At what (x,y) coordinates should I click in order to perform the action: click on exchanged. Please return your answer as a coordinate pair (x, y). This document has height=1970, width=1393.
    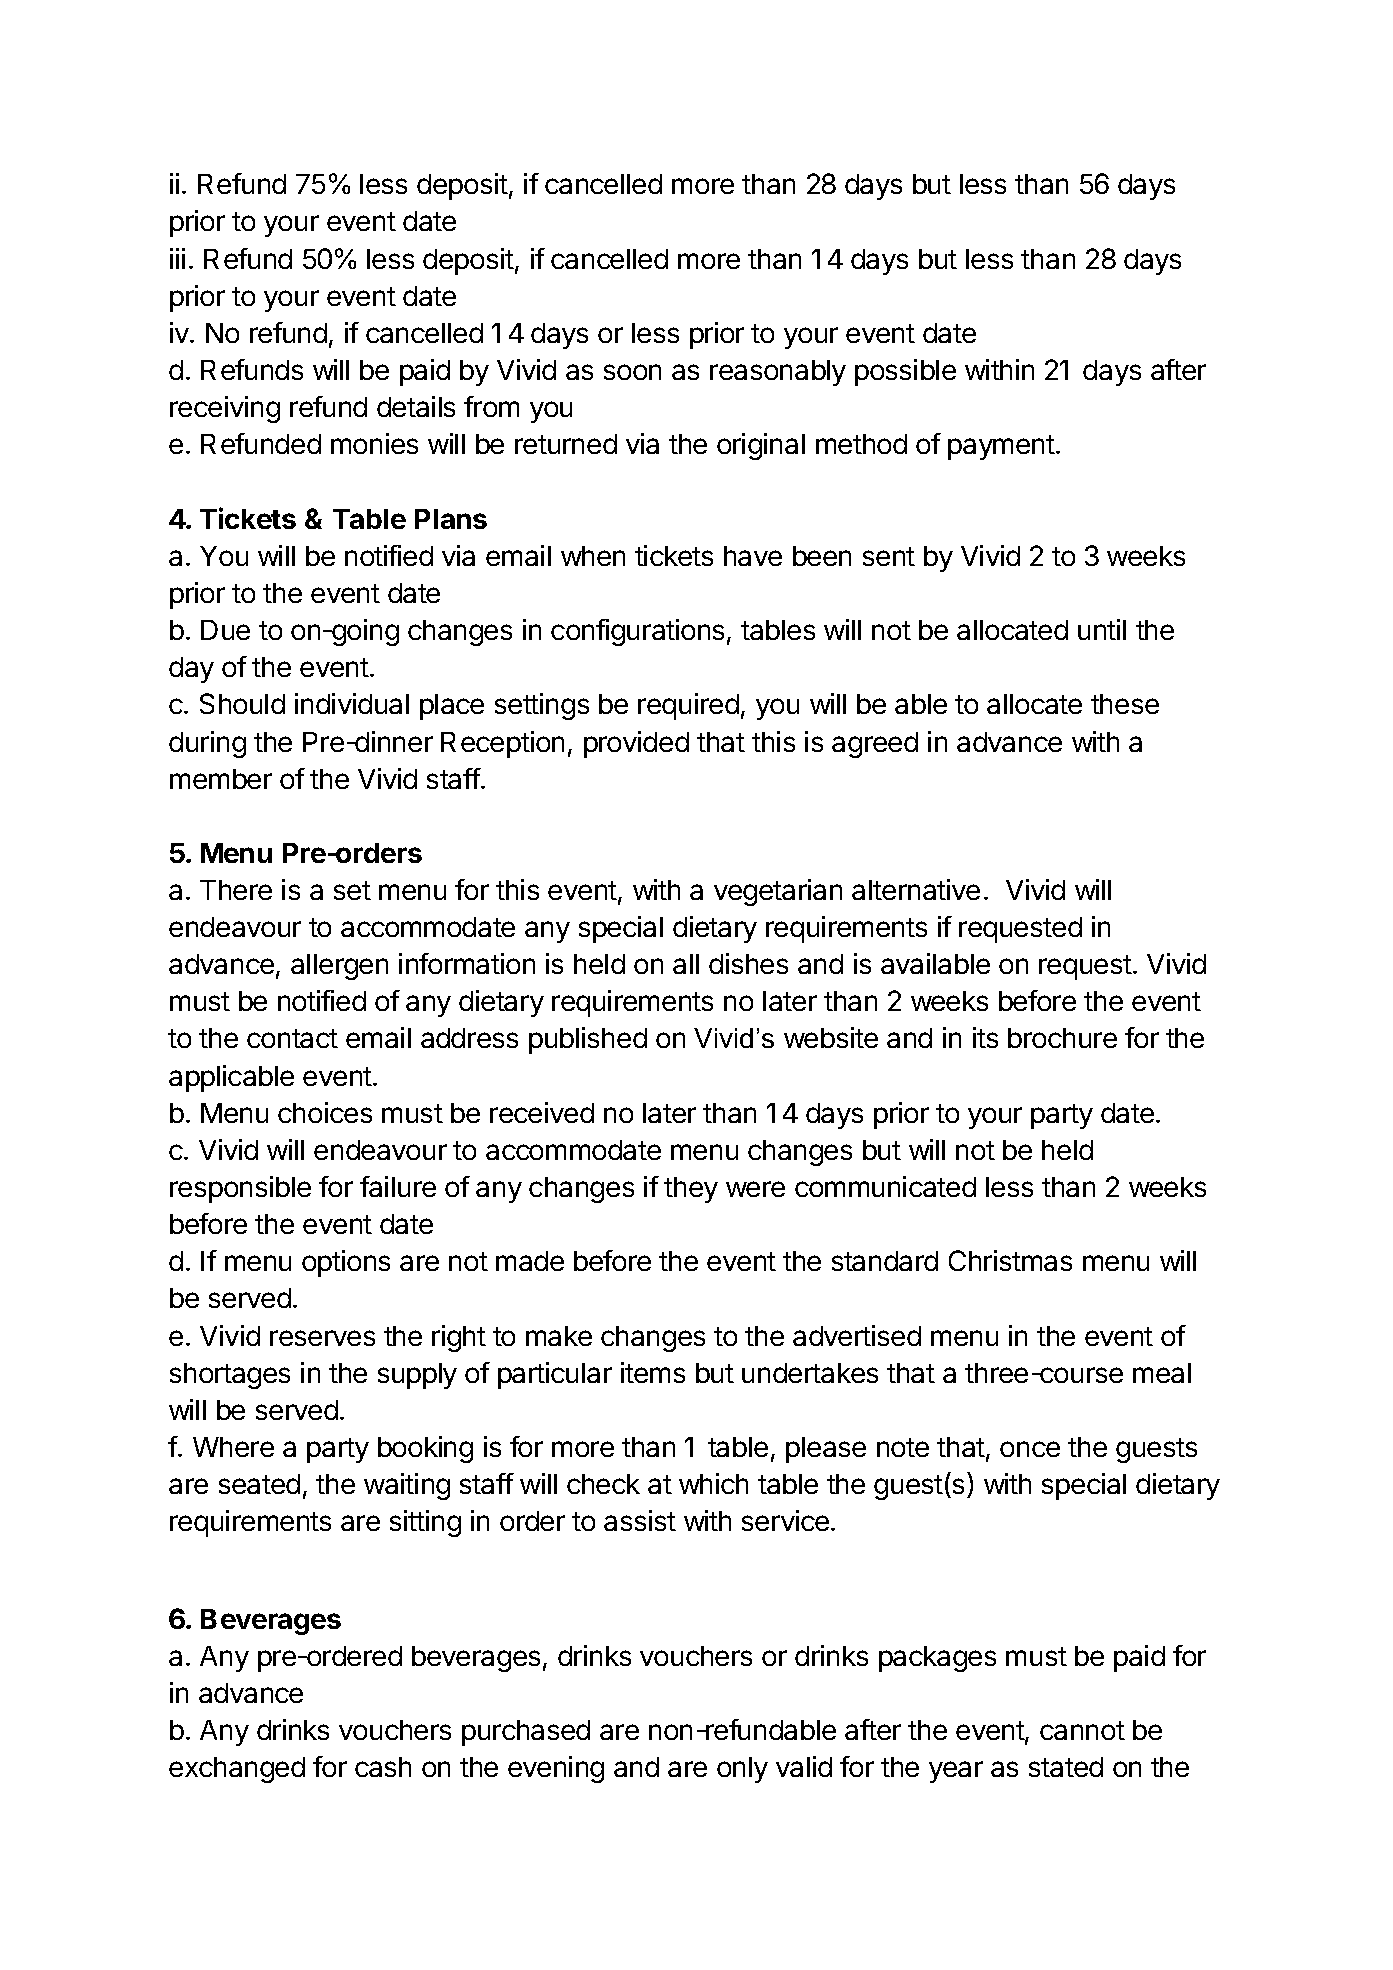
    Looking at the image, I should click on (237, 1770).
